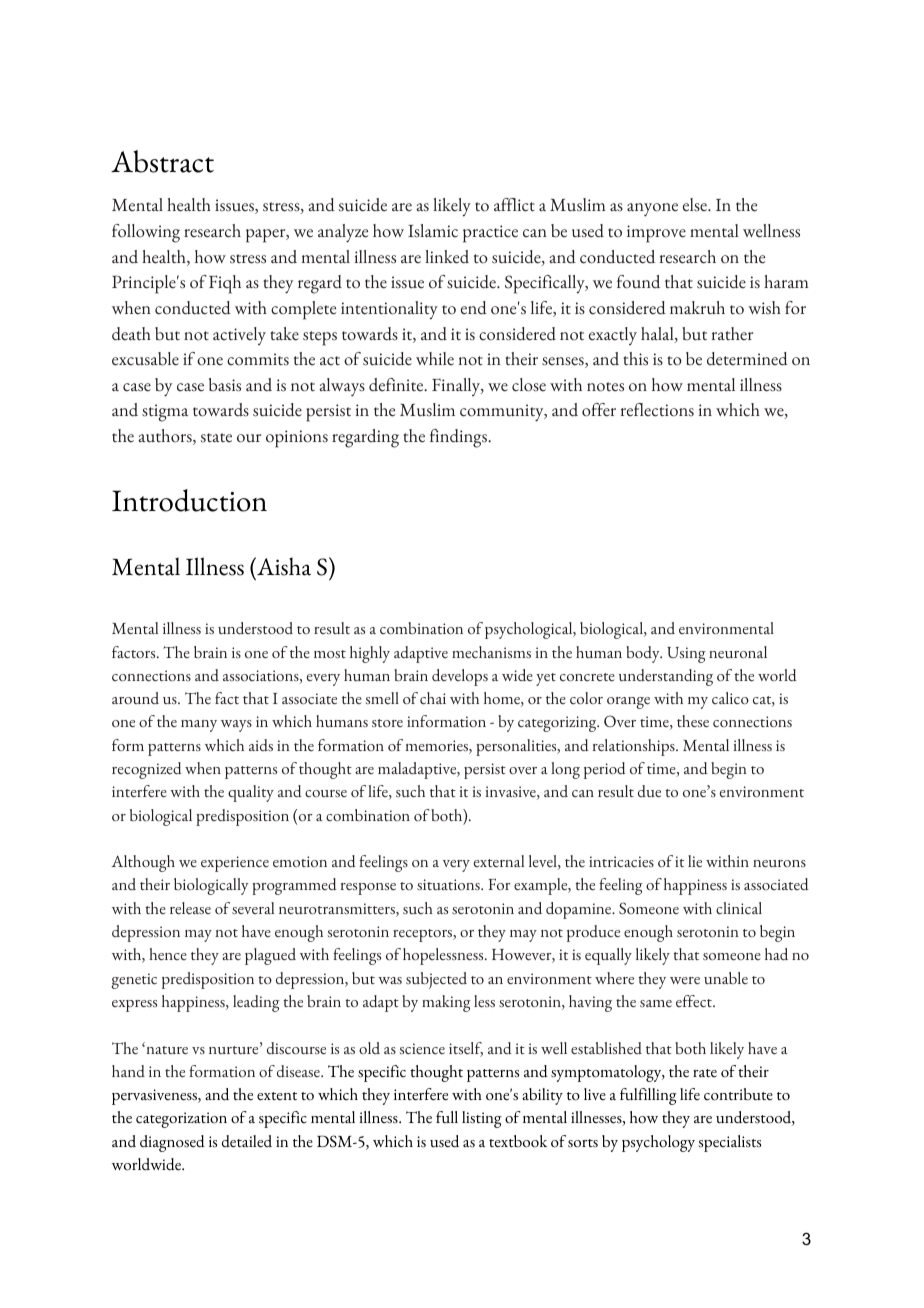 The image size is (924, 1308). Describe the element at coordinates (181, 1120) in the page. I see `categorization` at that location.
